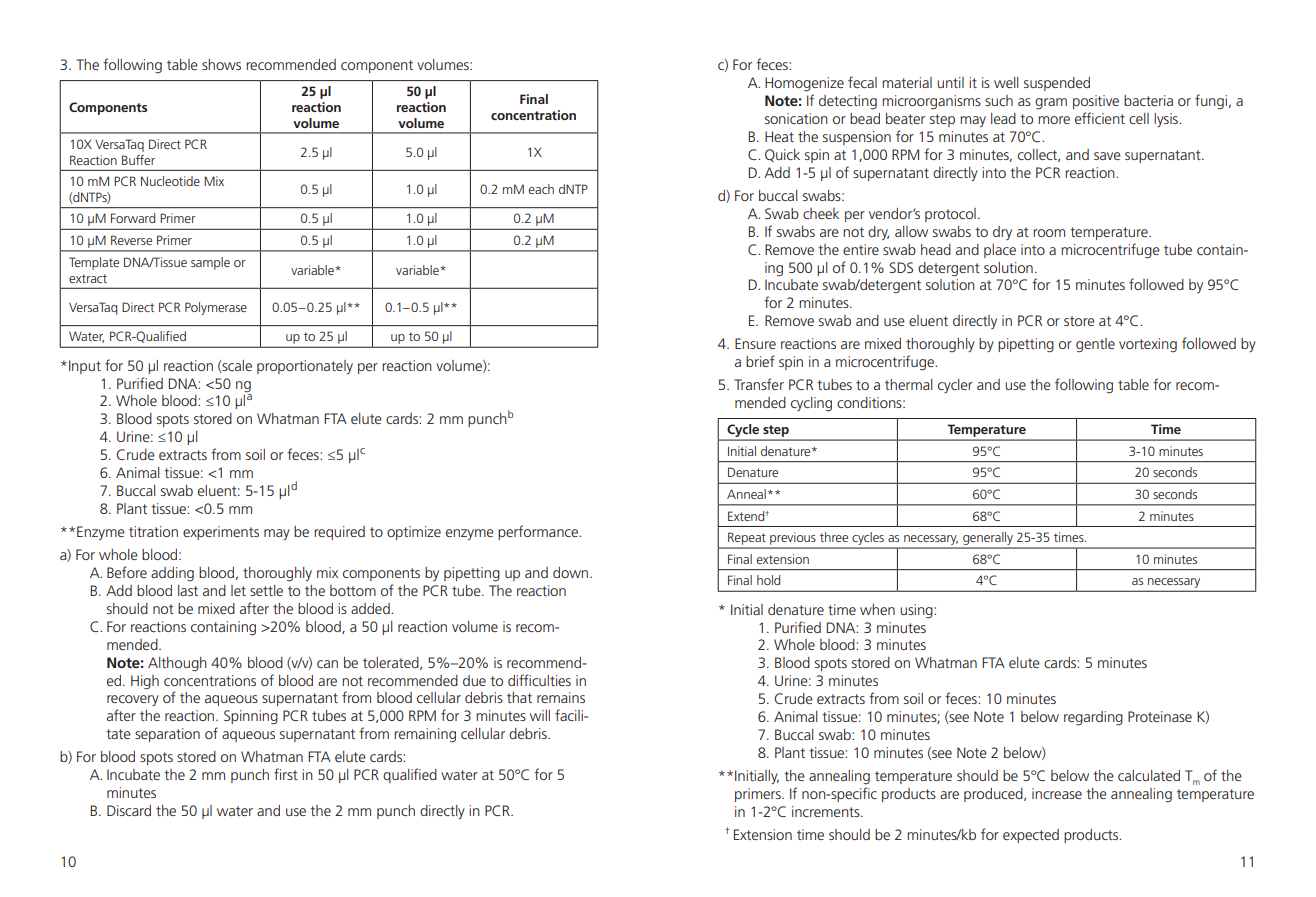  I want to click on Homogenize, so click(804, 84).
